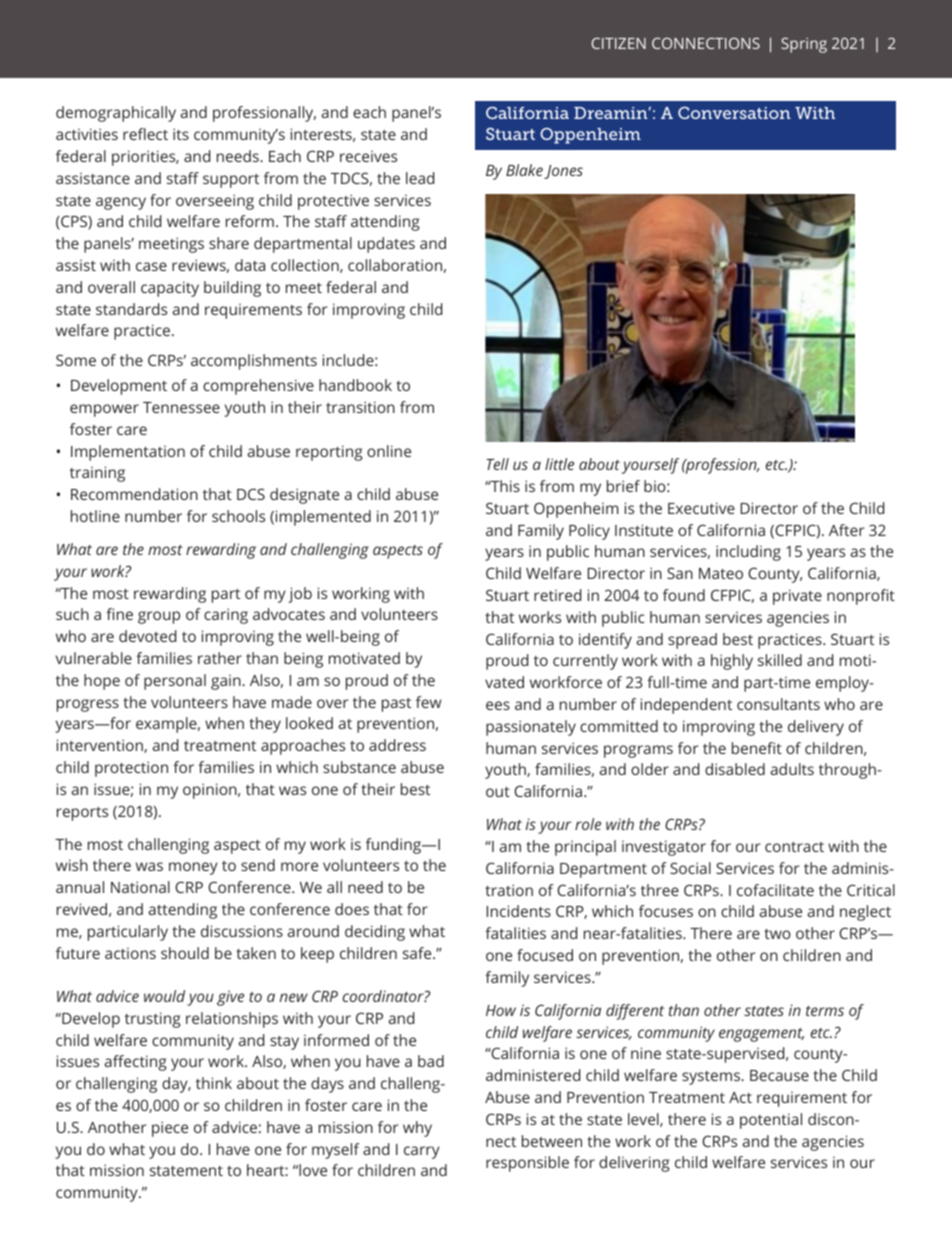 The width and height of the screenshot is (952, 1233). I want to click on demographically, so click(116, 114).
